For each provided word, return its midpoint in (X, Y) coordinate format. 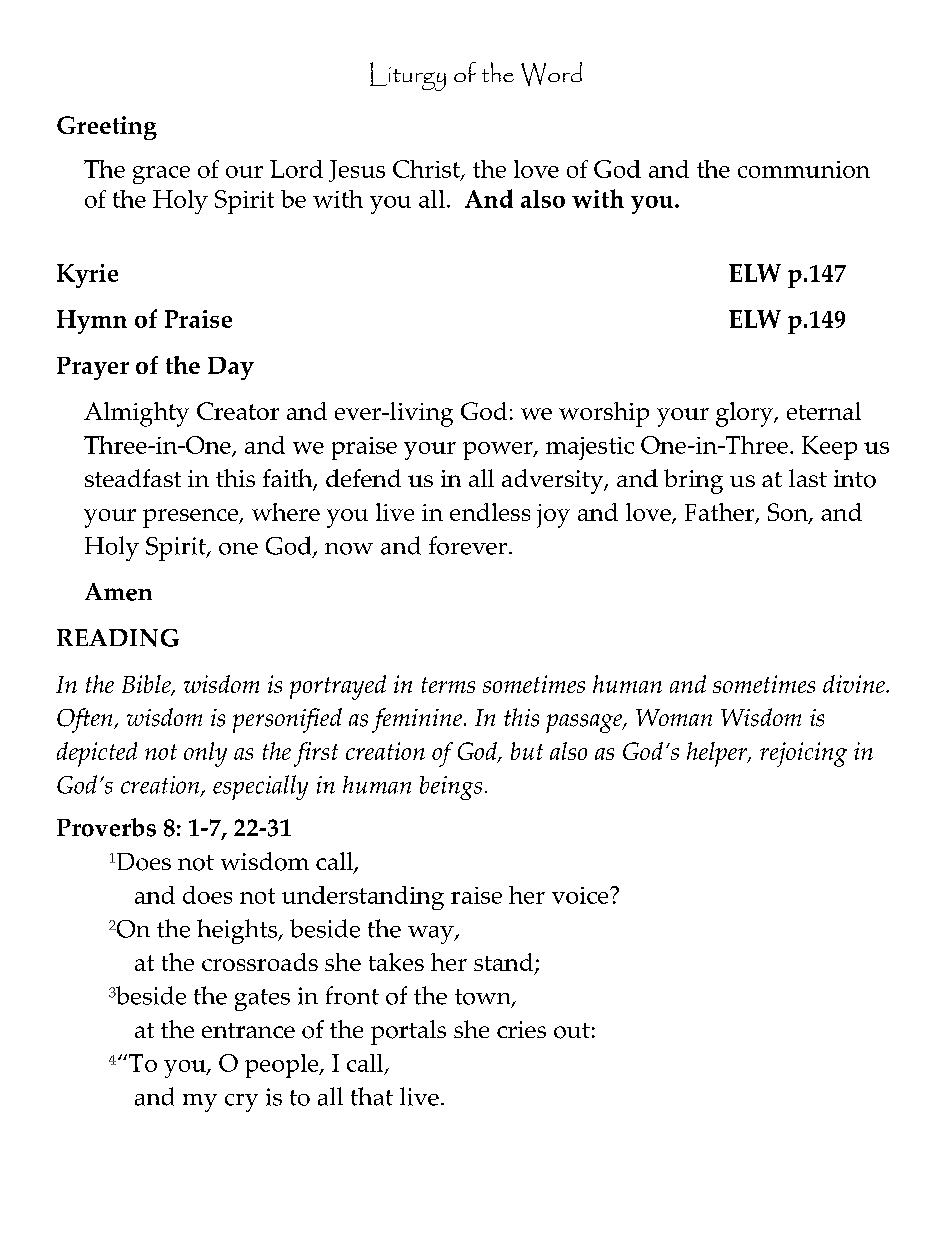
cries (521, 1029)
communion (804, 169)
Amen (118, 592)
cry (241, 1103)
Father (721, 513)
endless (490, 512)
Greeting (107, 128)
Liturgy (408, 76)
